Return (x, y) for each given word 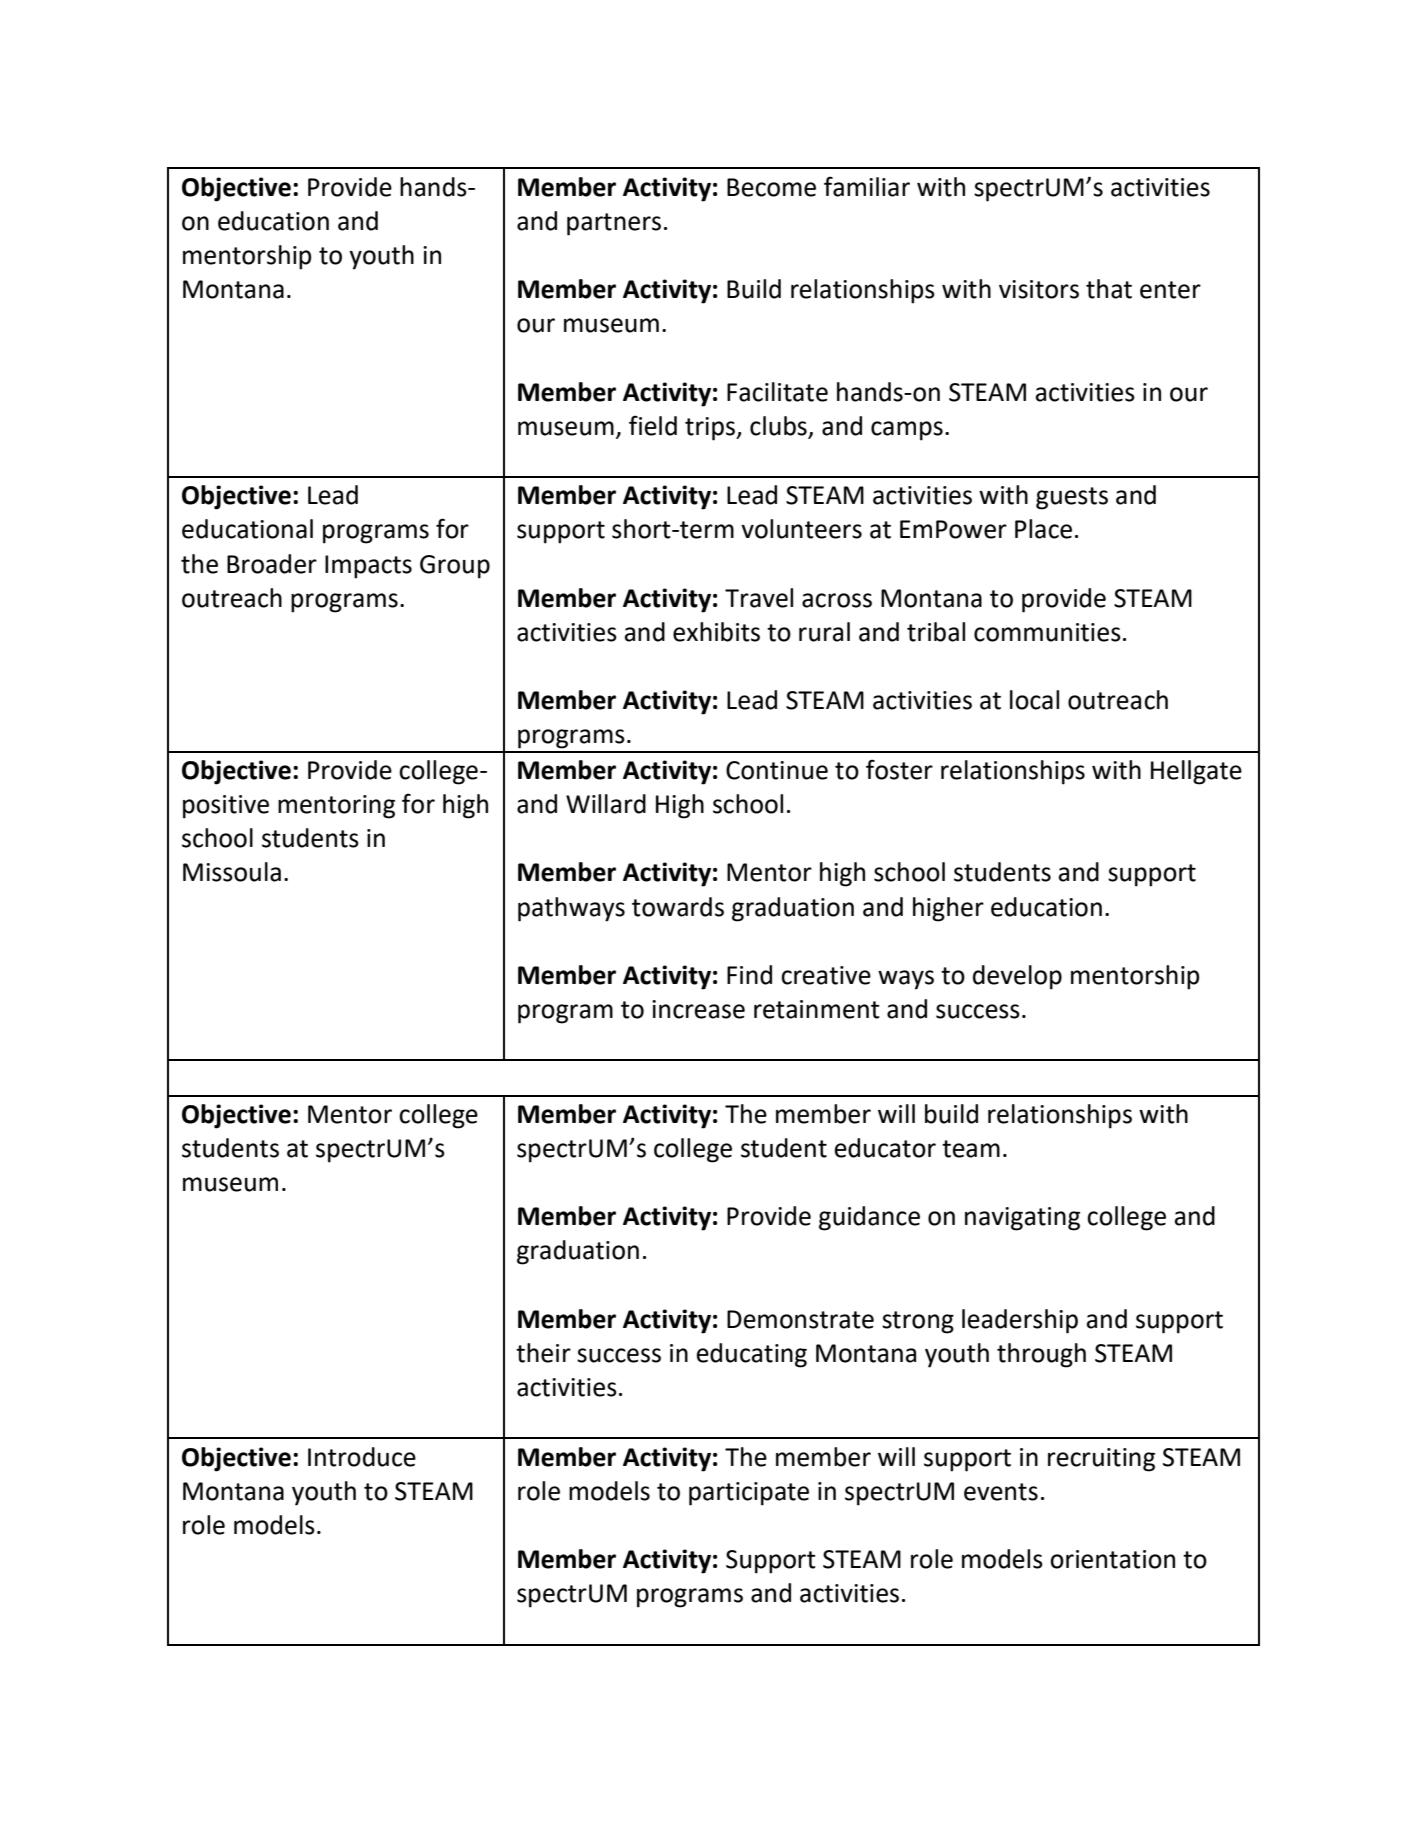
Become (771, 187)
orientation (1112, 1559)
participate (749, 1494)
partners (614, 224)
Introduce (362, 1457)
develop (1017, 977)
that (1109, 289)
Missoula (232, 872)
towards (678, 907)
